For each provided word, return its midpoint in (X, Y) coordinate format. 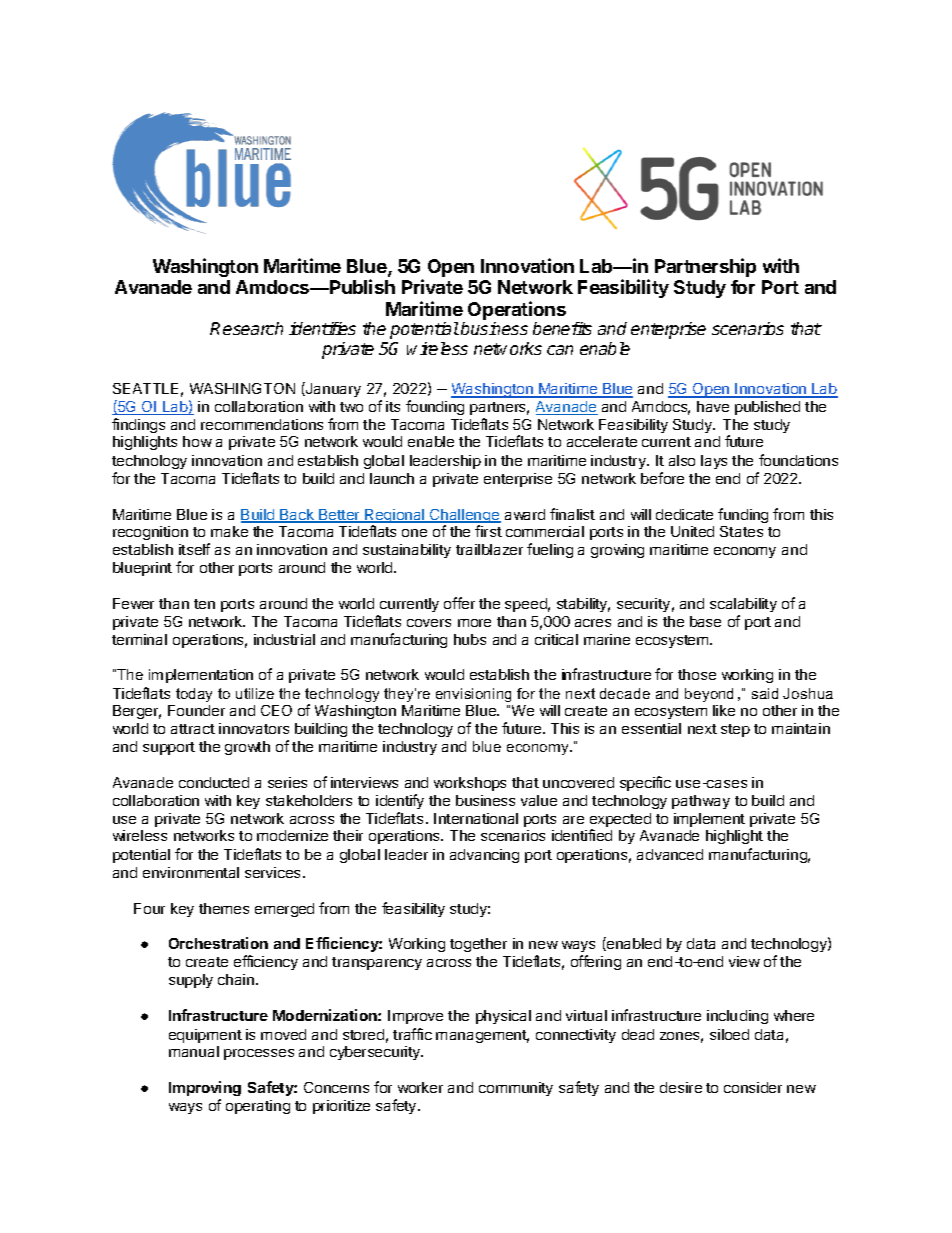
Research (246, 328)
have (713, 406)
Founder (196, 710)
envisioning (473, 695)
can (560, 350)
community (516, 1089)
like (724, 710)
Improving (205, 1090)
